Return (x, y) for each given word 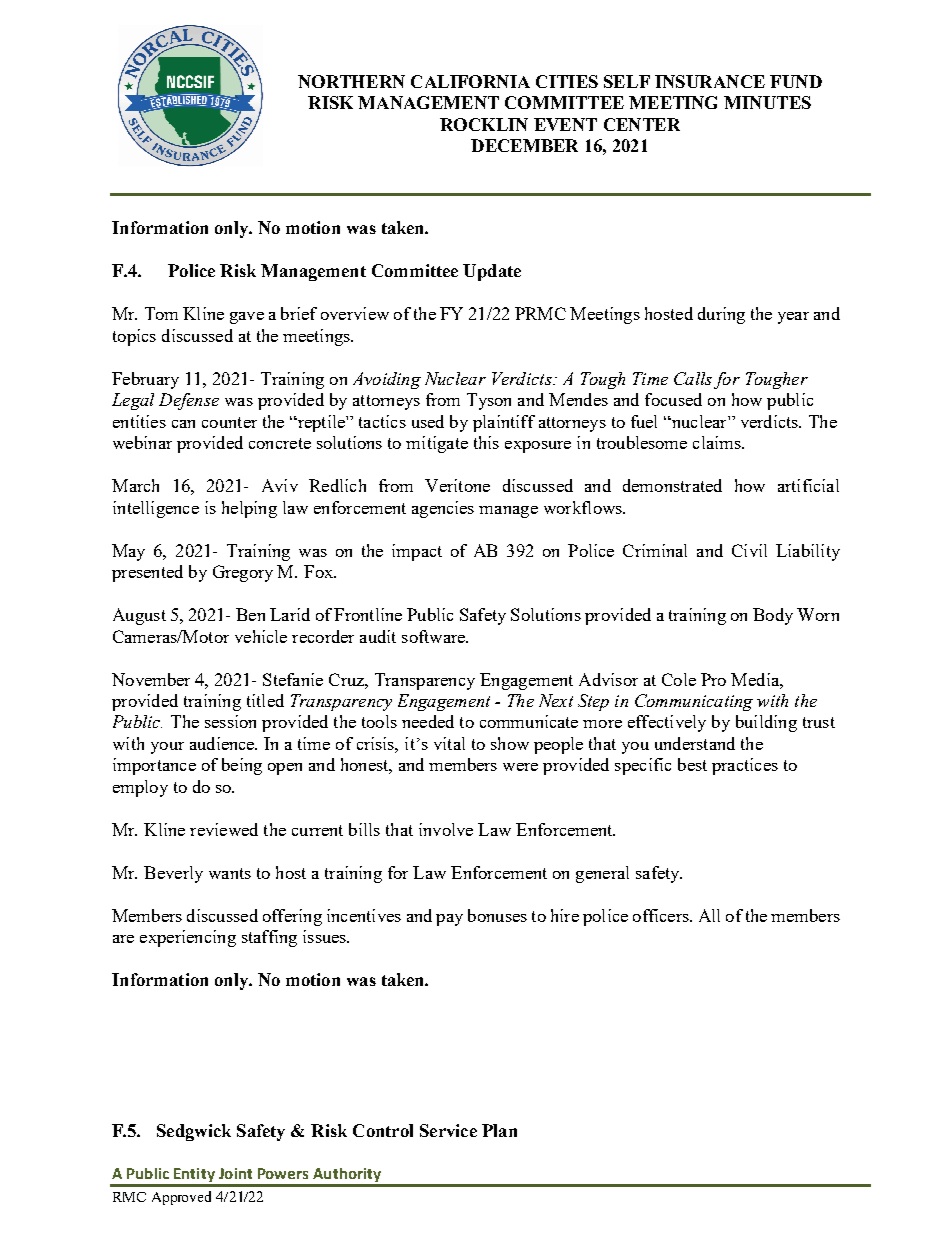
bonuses (497, 915)
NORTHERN (351, 81)
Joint (235, 1173)
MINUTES (767, 102)
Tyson (489, 401)
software (435, 636)
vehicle (261, 636)
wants (230, 873)
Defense (189, 401)
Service (448, 1130)
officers (662, 915)
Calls (693, 378)
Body (773, 616)
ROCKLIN (484, 124)
